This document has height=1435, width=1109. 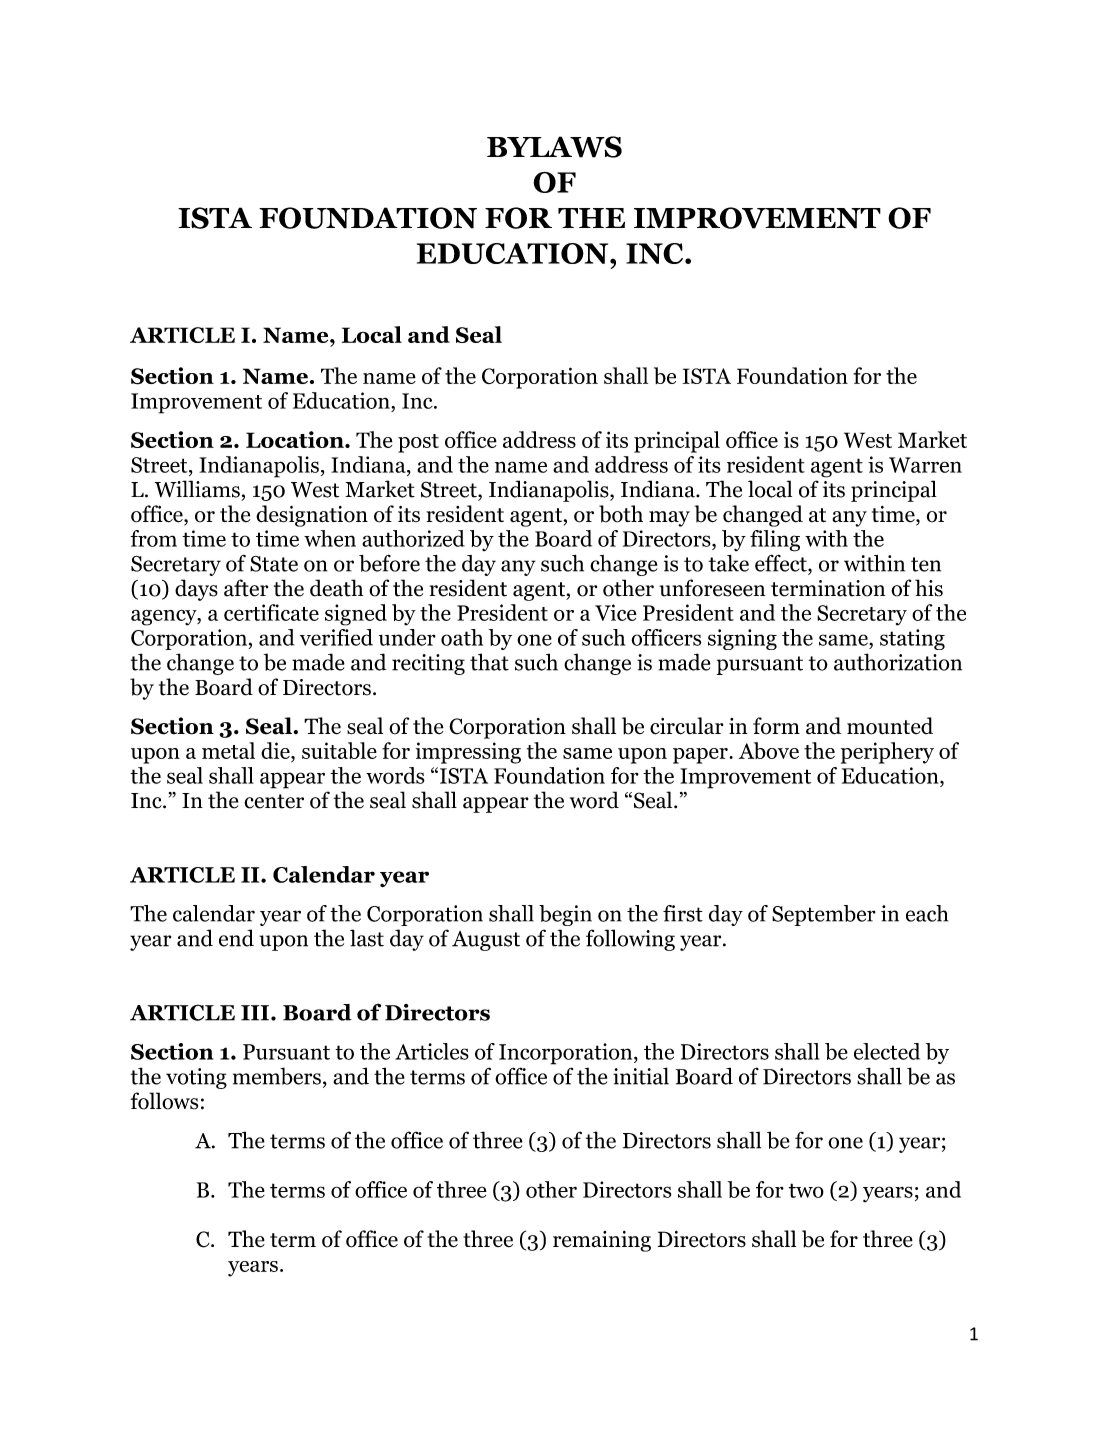 I want to click on that, so click(x=489, y=662).
